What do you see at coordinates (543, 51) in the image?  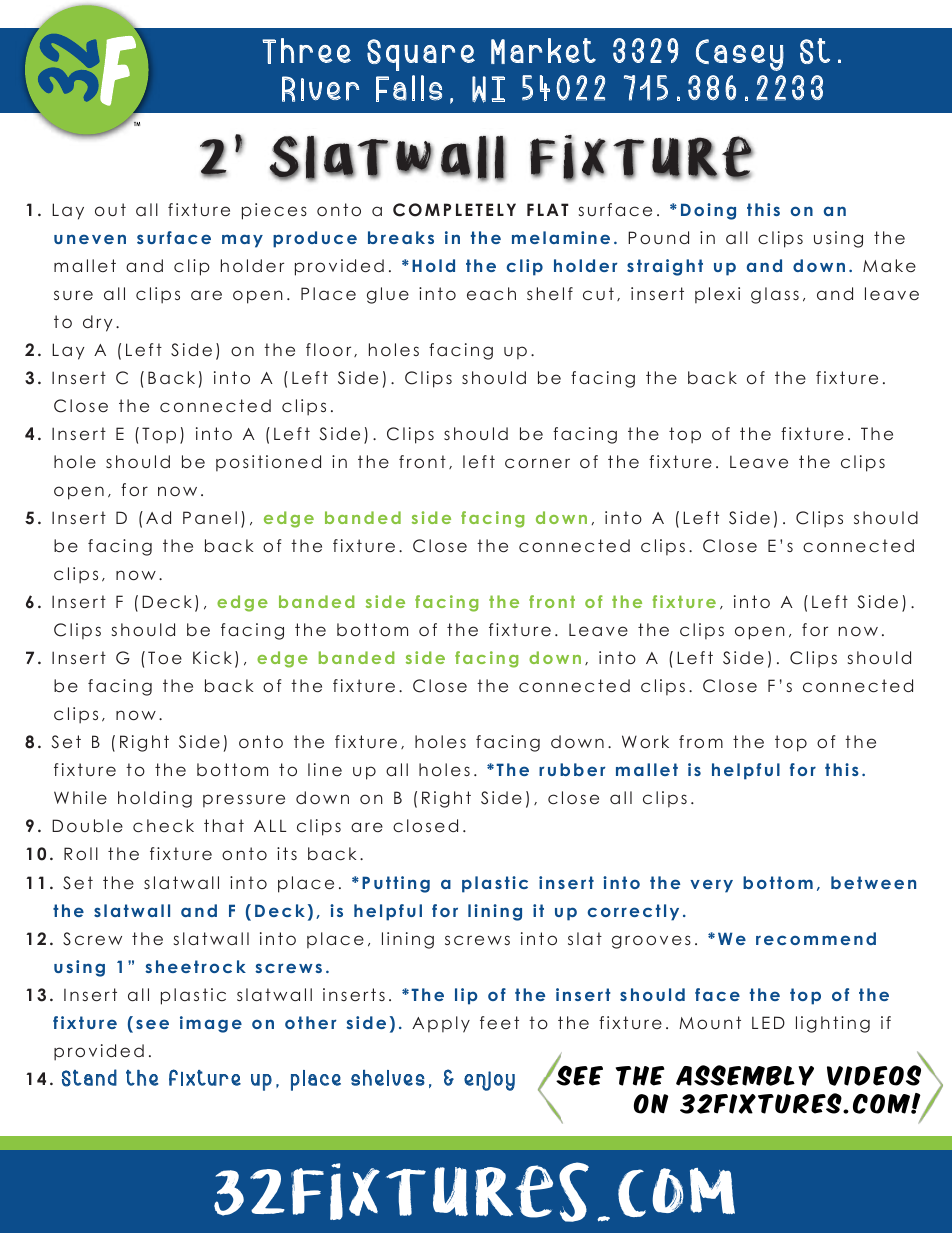 I see `Market` at bounding box center [543, 51].
